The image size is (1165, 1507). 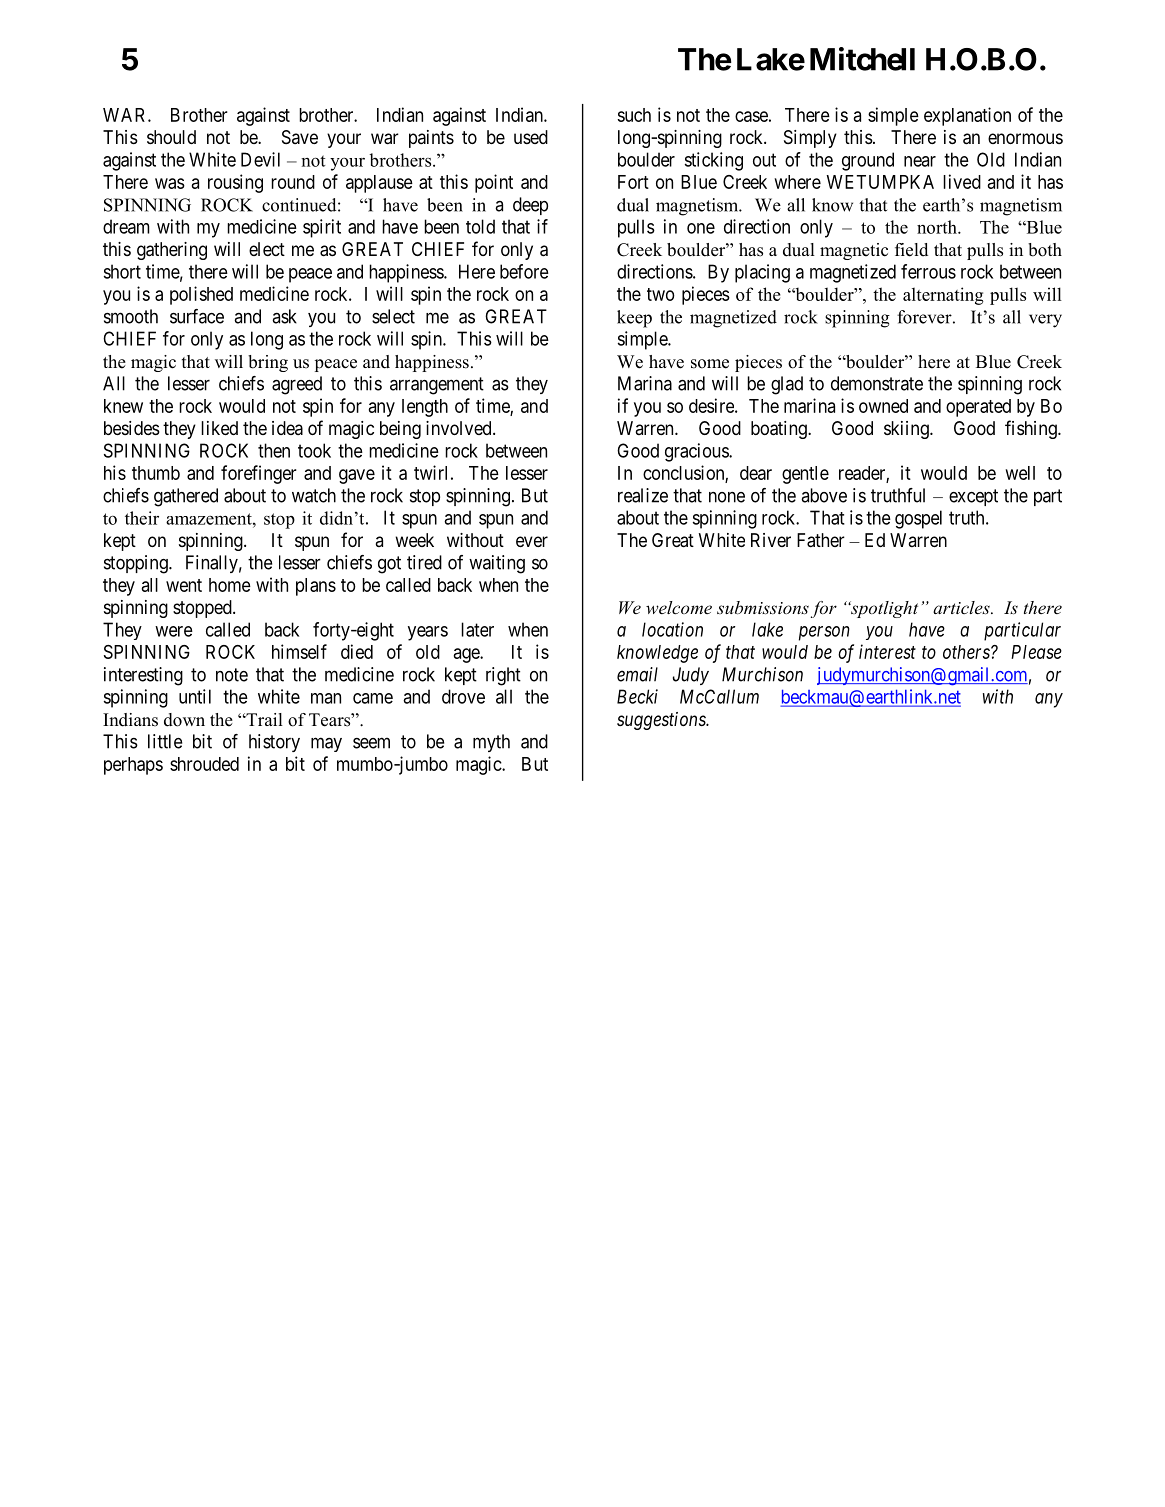 I want to click on such, so click(x=634, y=115).
